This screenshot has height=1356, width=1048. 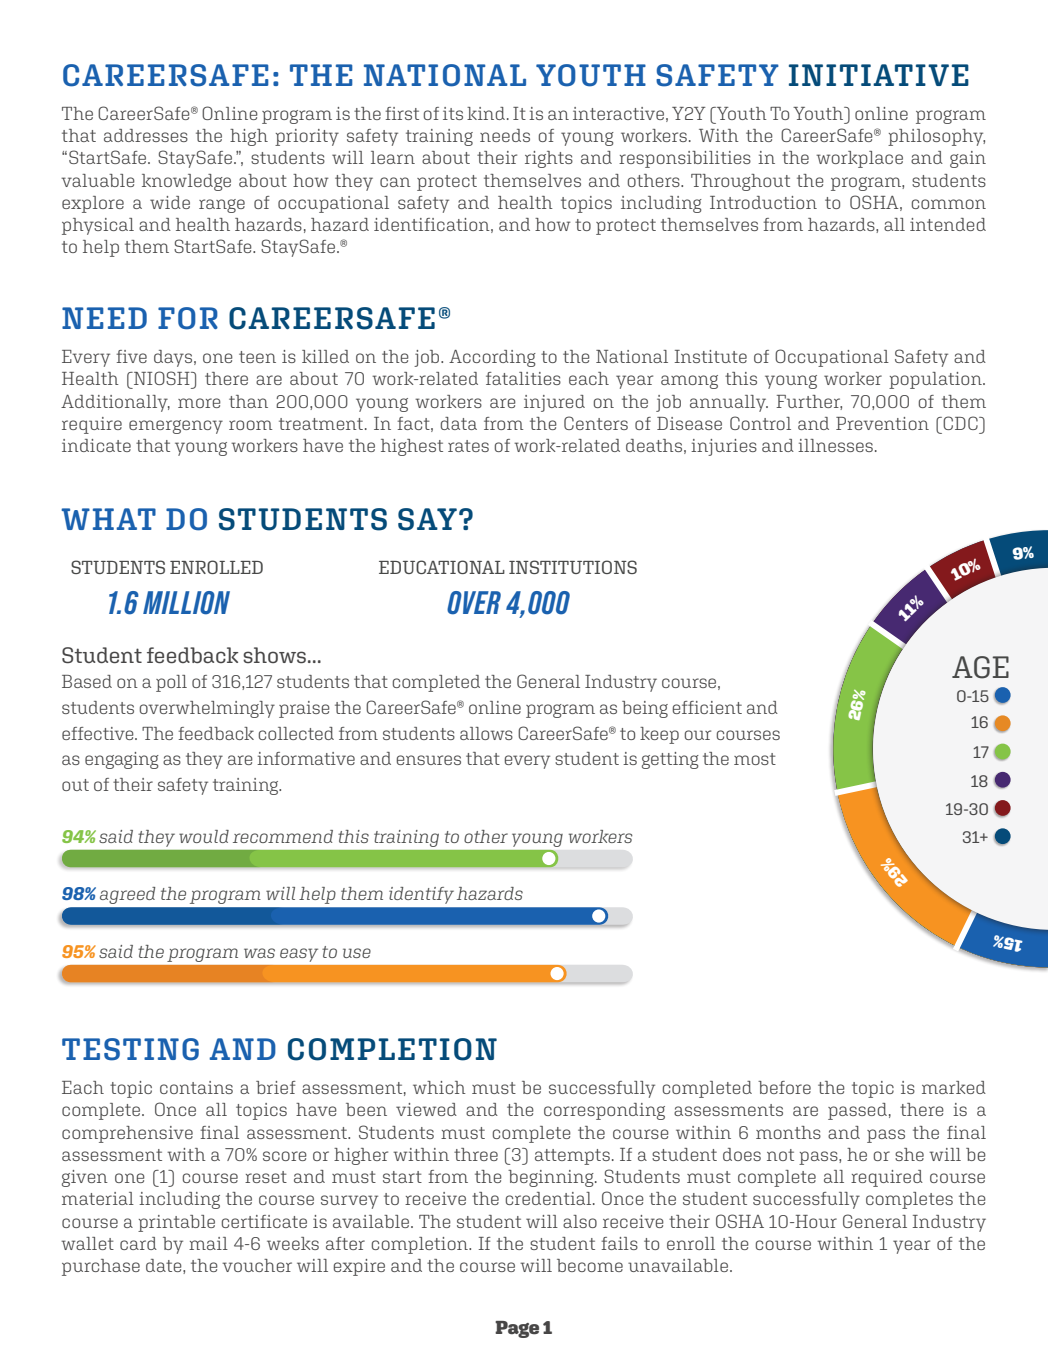 I want to click on kind, so click(x=486, y=113).
